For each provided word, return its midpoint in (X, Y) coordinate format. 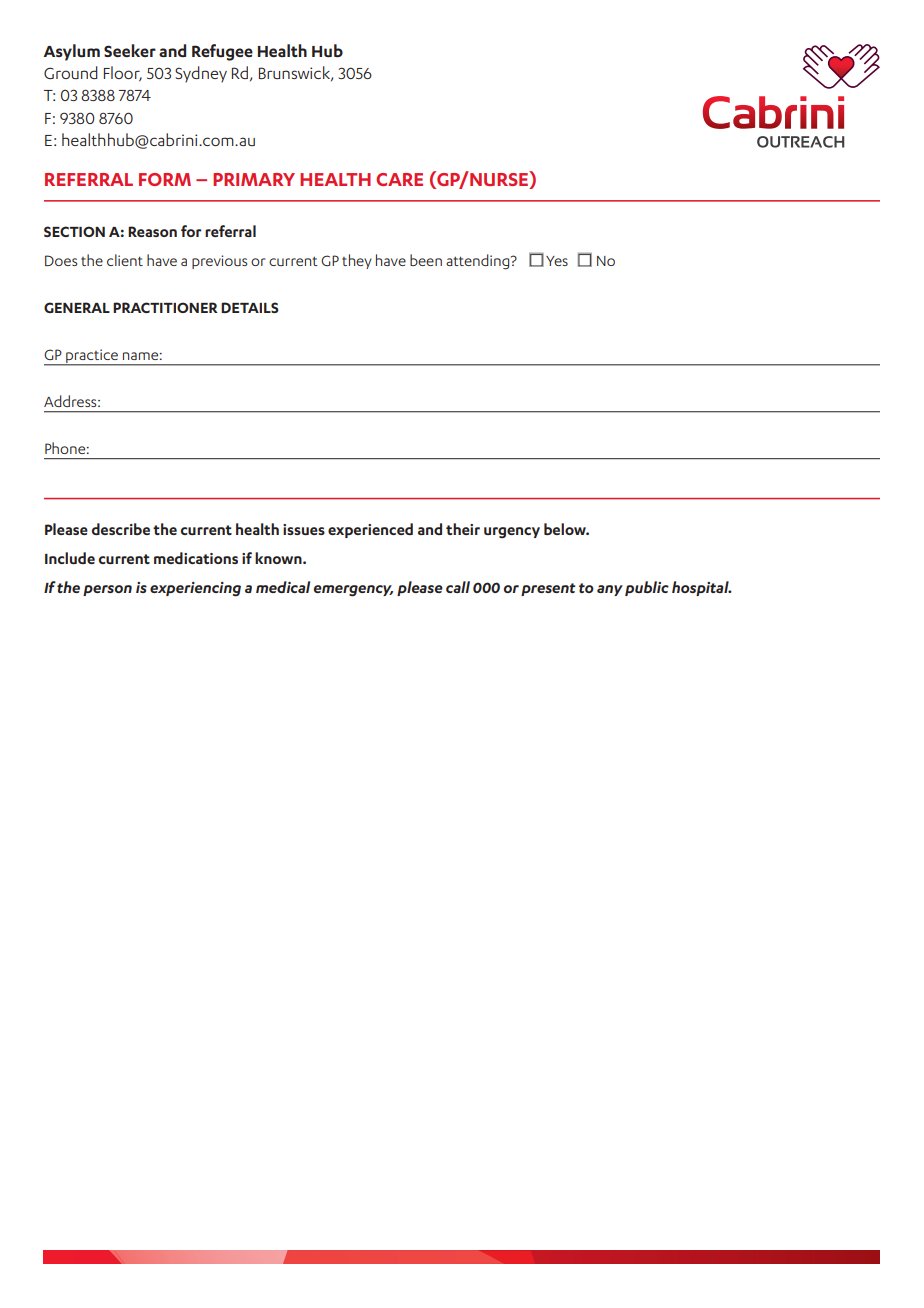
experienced (370, 530)
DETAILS (250, 307)
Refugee (222, 52)
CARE (399, 179)
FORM (165, 179)
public (647, 588)
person (107, 590)
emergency (353, 591)
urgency (512, 533)
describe (121, 529)
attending (479, 262)
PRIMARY (254, 179)
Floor (123, 74)
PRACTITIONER (165, 307)
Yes (557, 261)
